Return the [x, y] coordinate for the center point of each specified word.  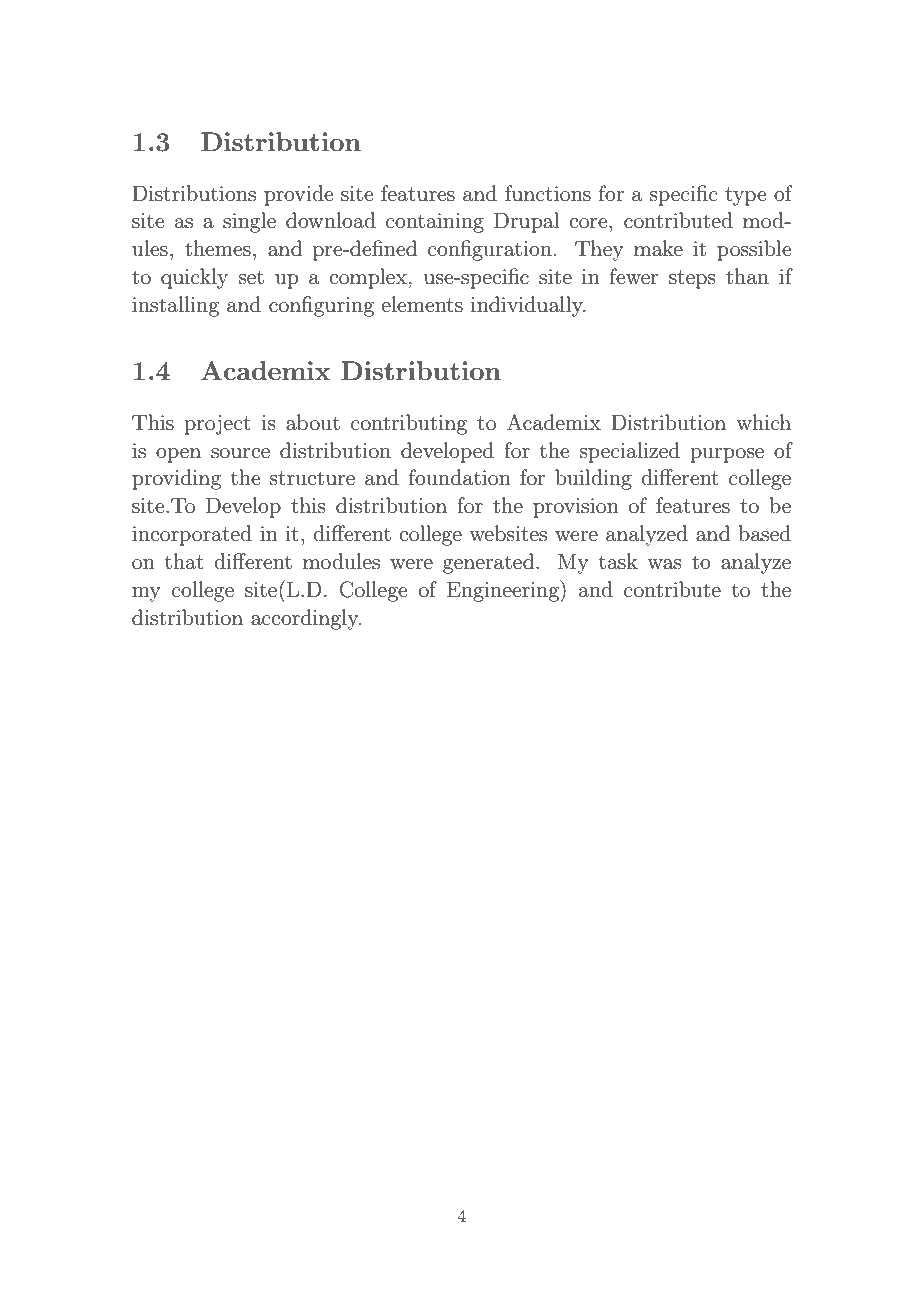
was [664, 564]
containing [435, 223]
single [249, 222]
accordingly [306, 619]
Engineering [504, 591]
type [745, 196]
